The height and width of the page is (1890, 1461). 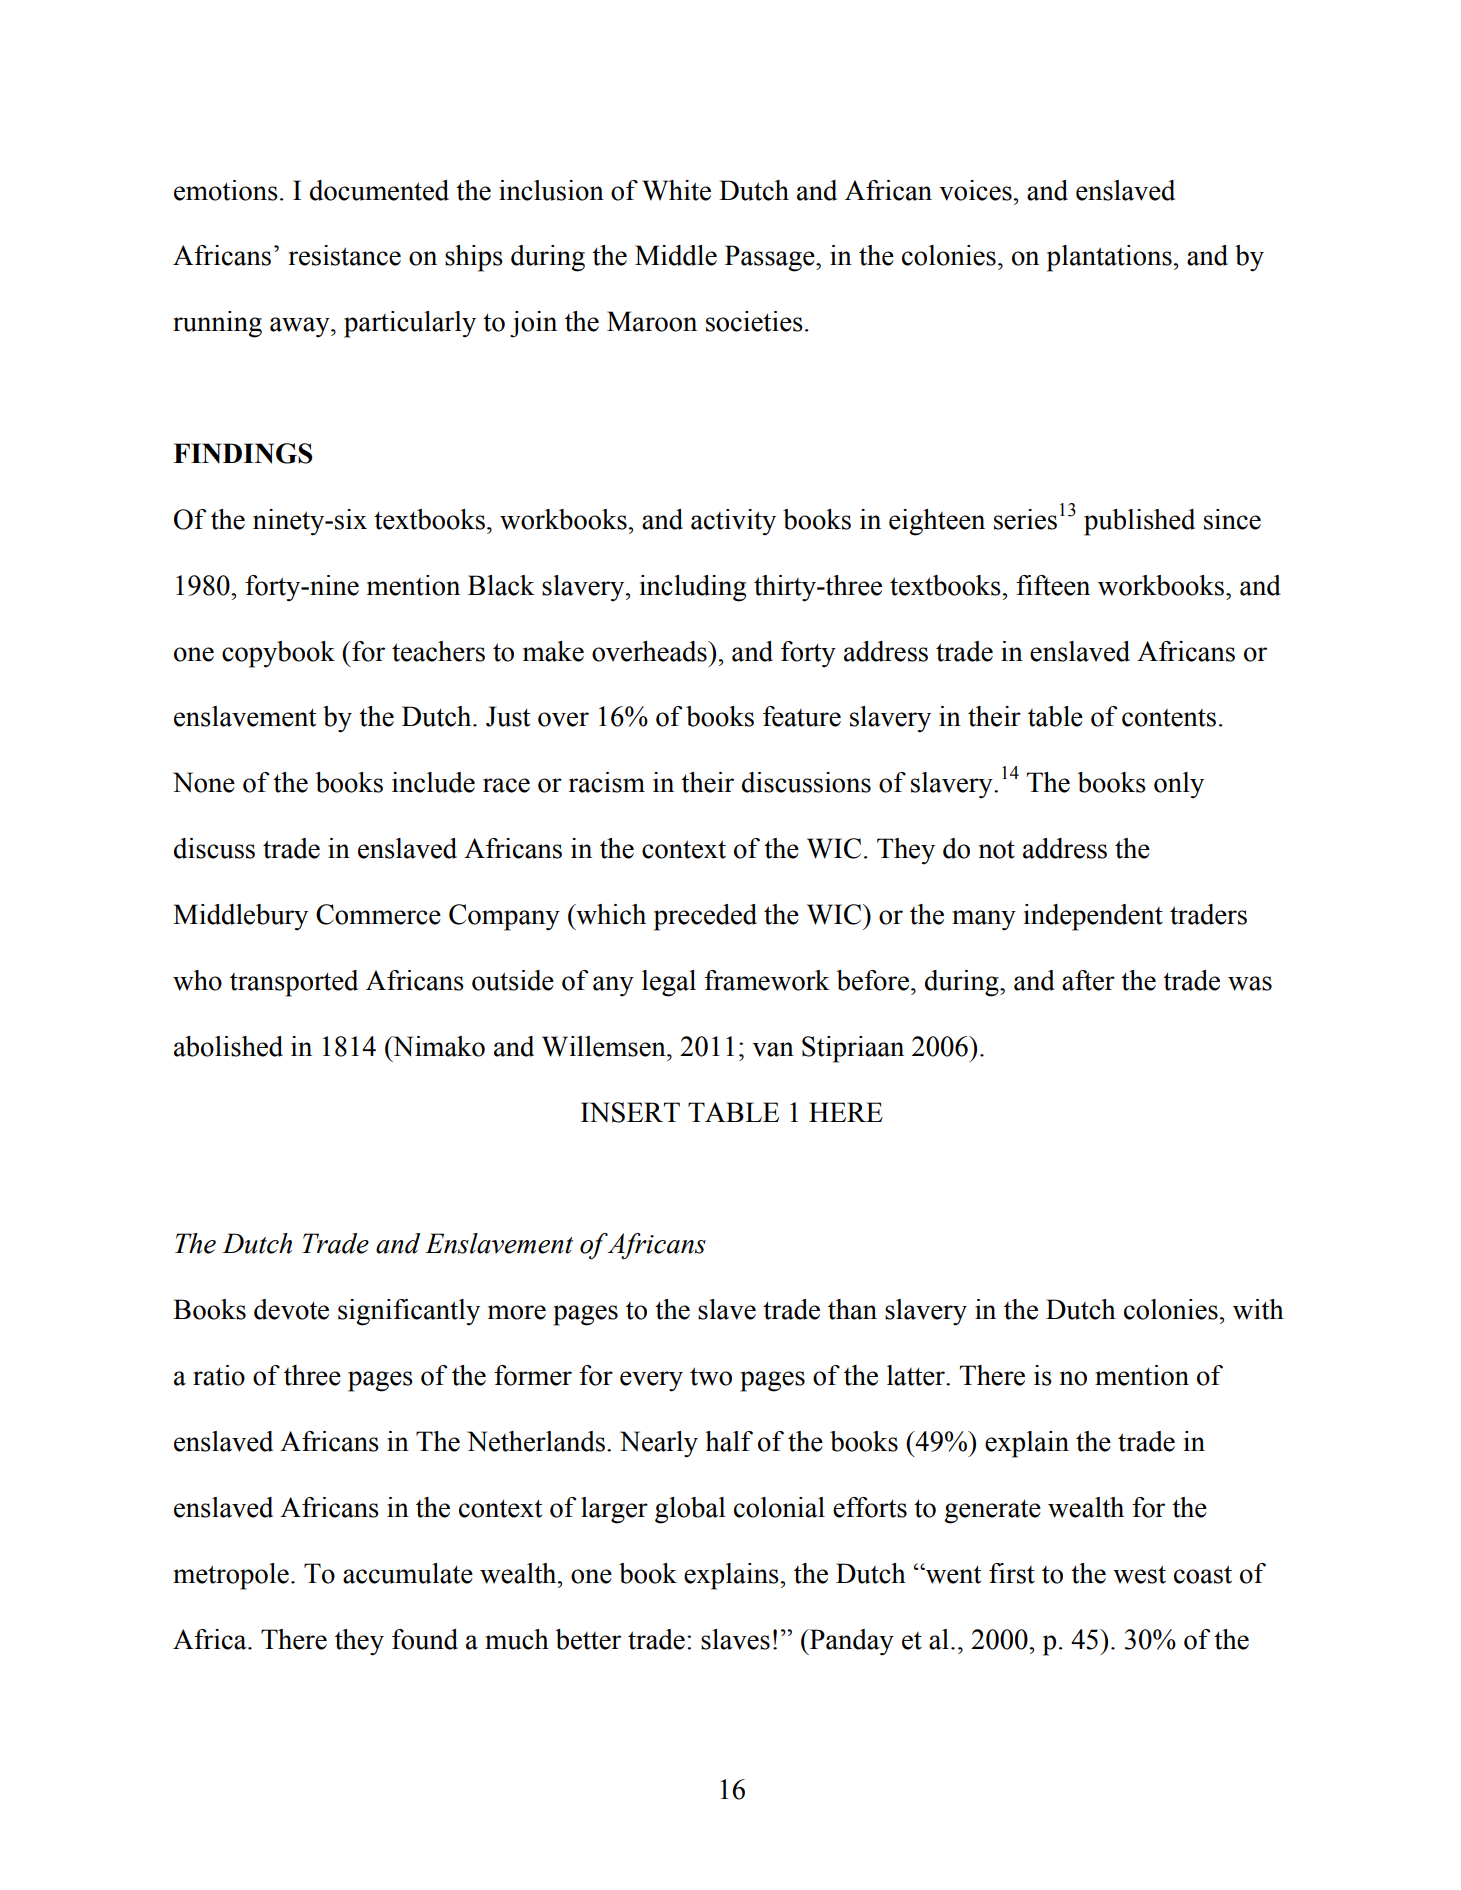 I want to click on west, so click(x=1139, y=1574).
